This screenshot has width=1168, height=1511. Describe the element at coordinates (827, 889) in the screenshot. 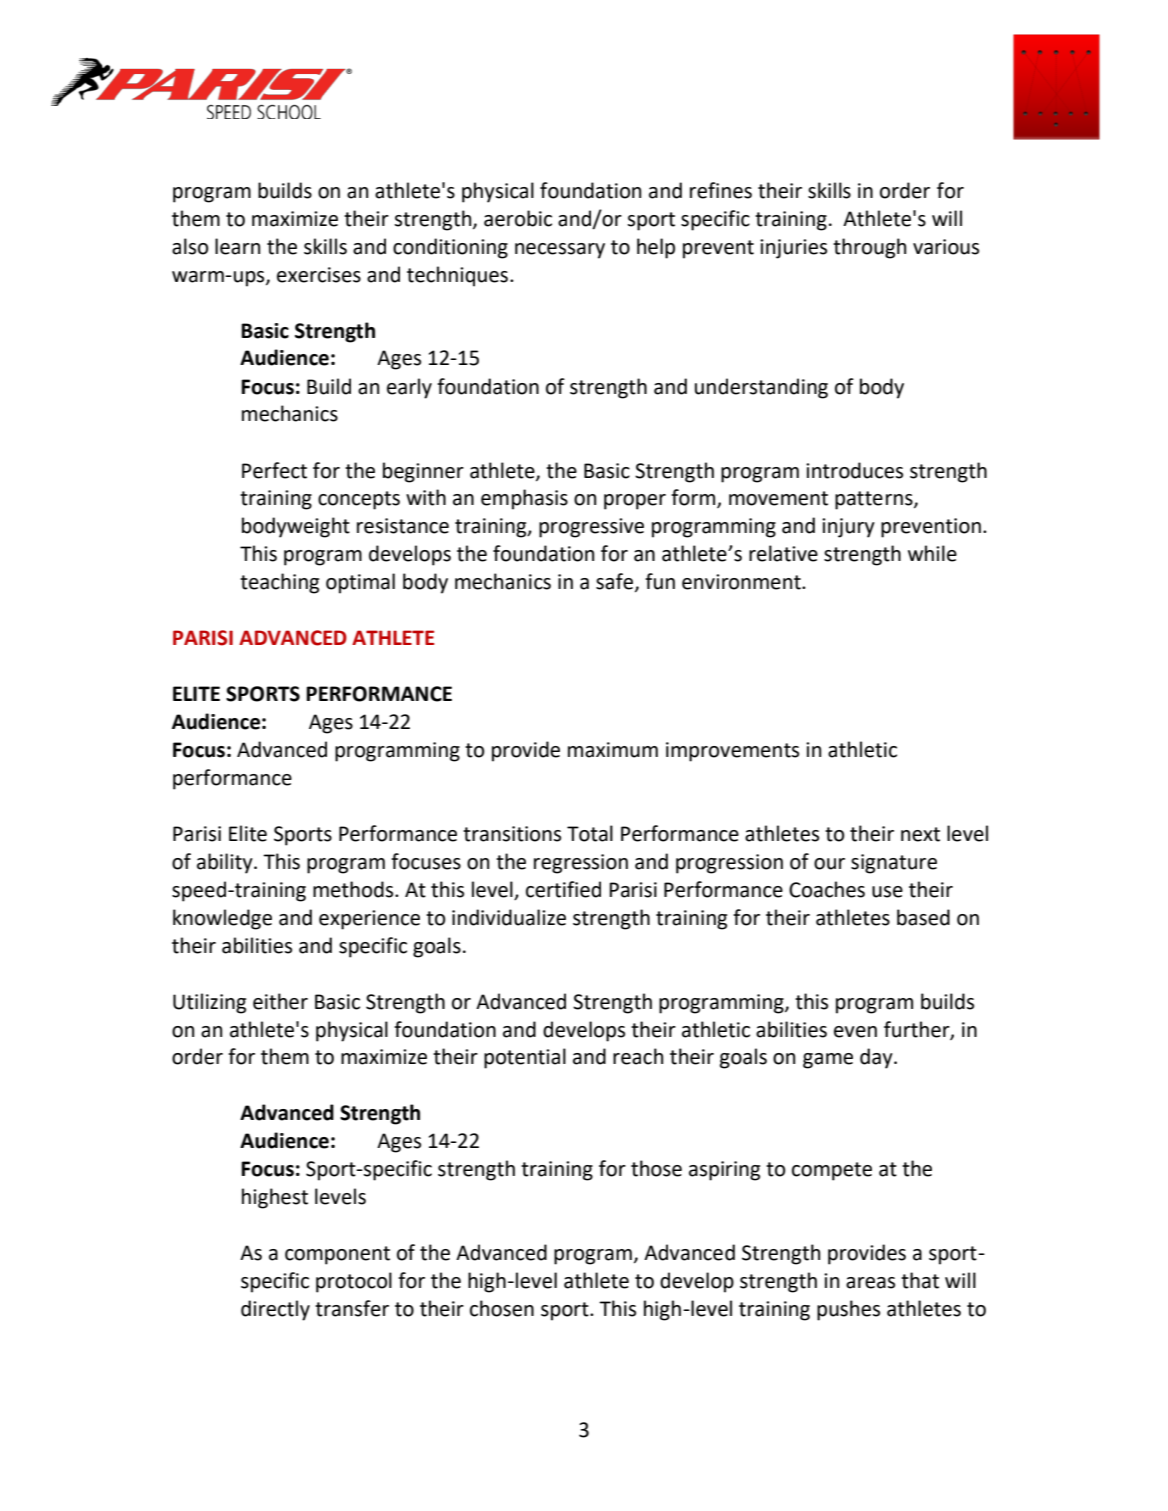

I see `Coaches` at that location.
